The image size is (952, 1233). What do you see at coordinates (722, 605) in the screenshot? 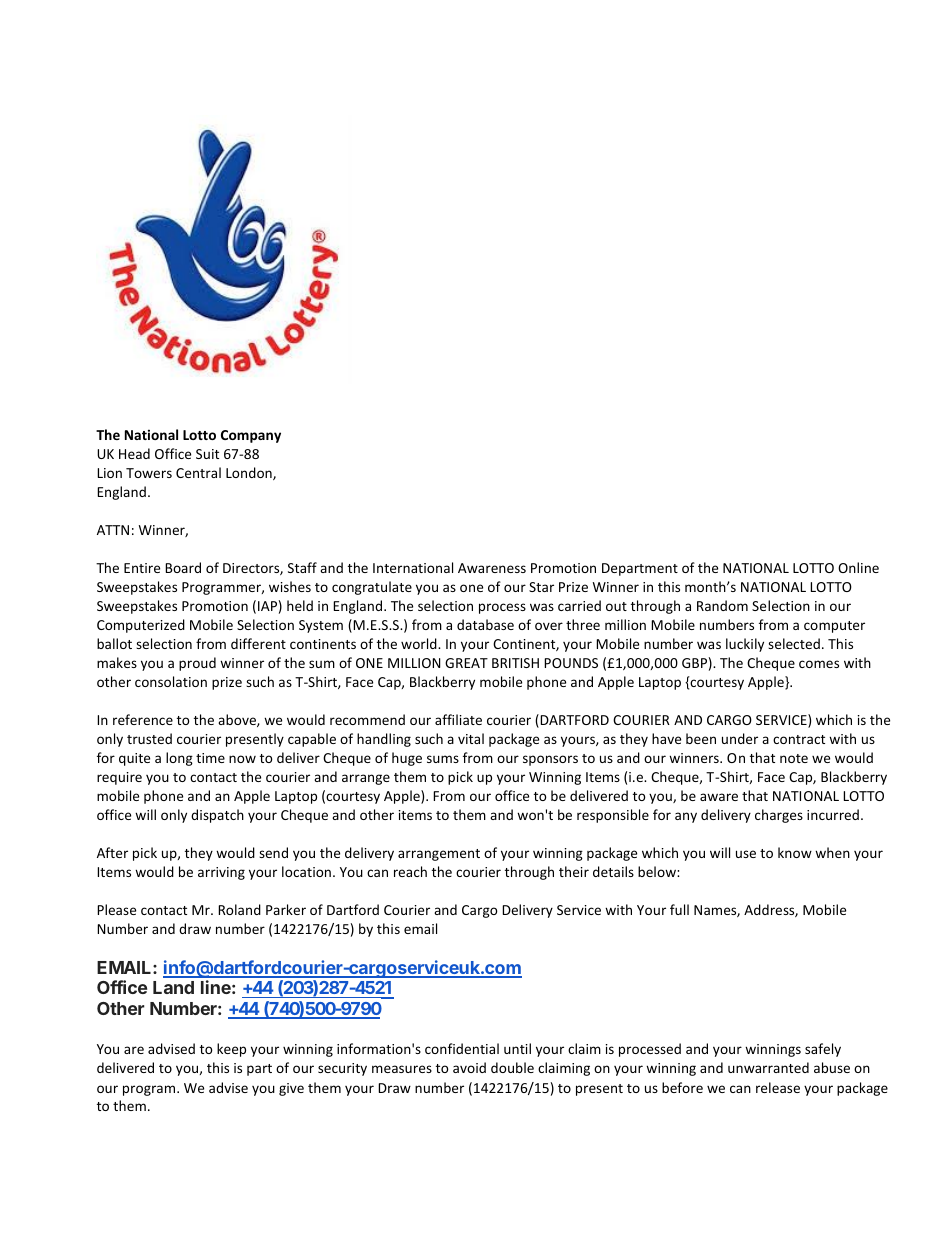
I see `Random` at bounding box center [722, 605].
